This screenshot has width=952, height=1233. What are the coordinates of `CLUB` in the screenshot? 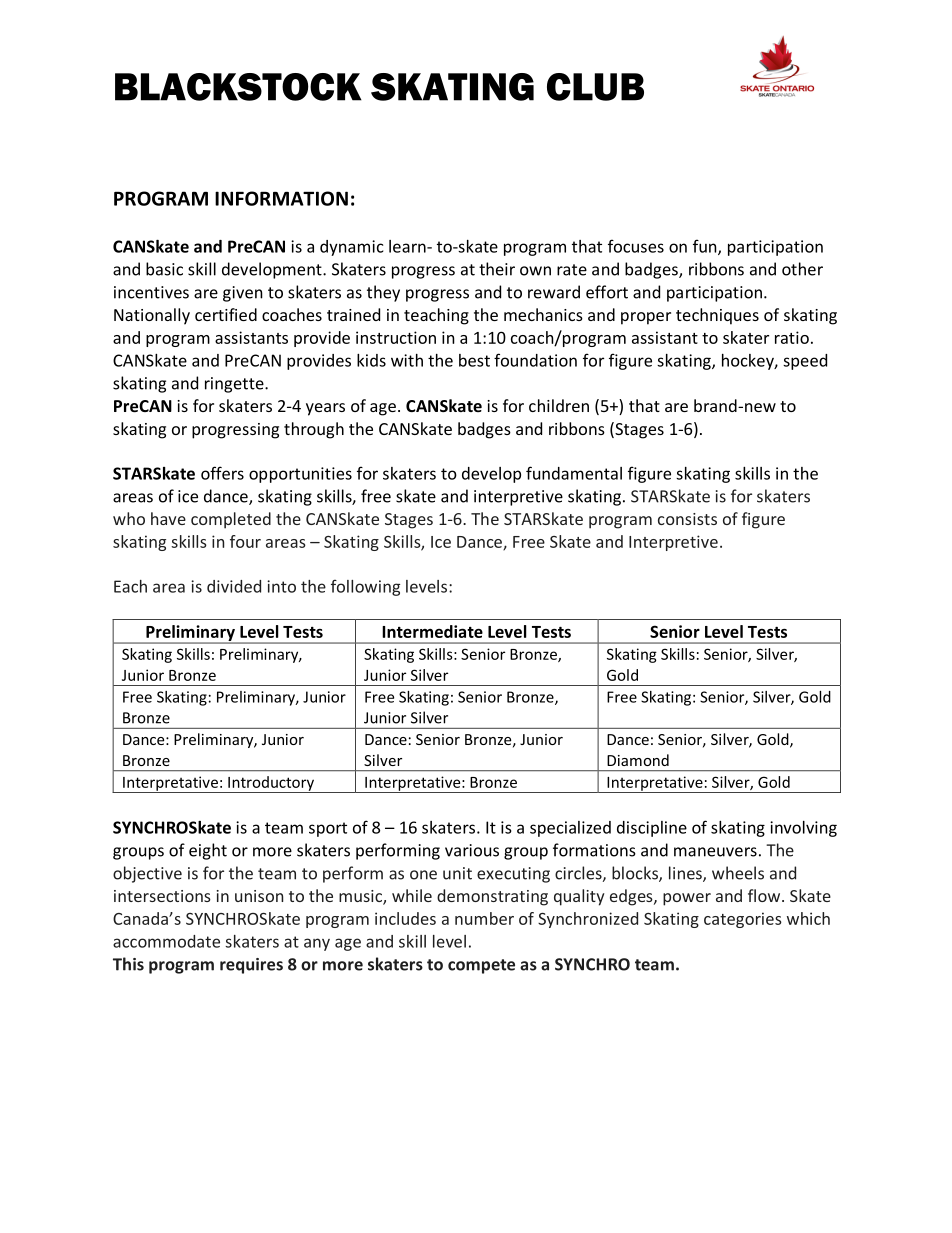 It's located at (595, 87).
